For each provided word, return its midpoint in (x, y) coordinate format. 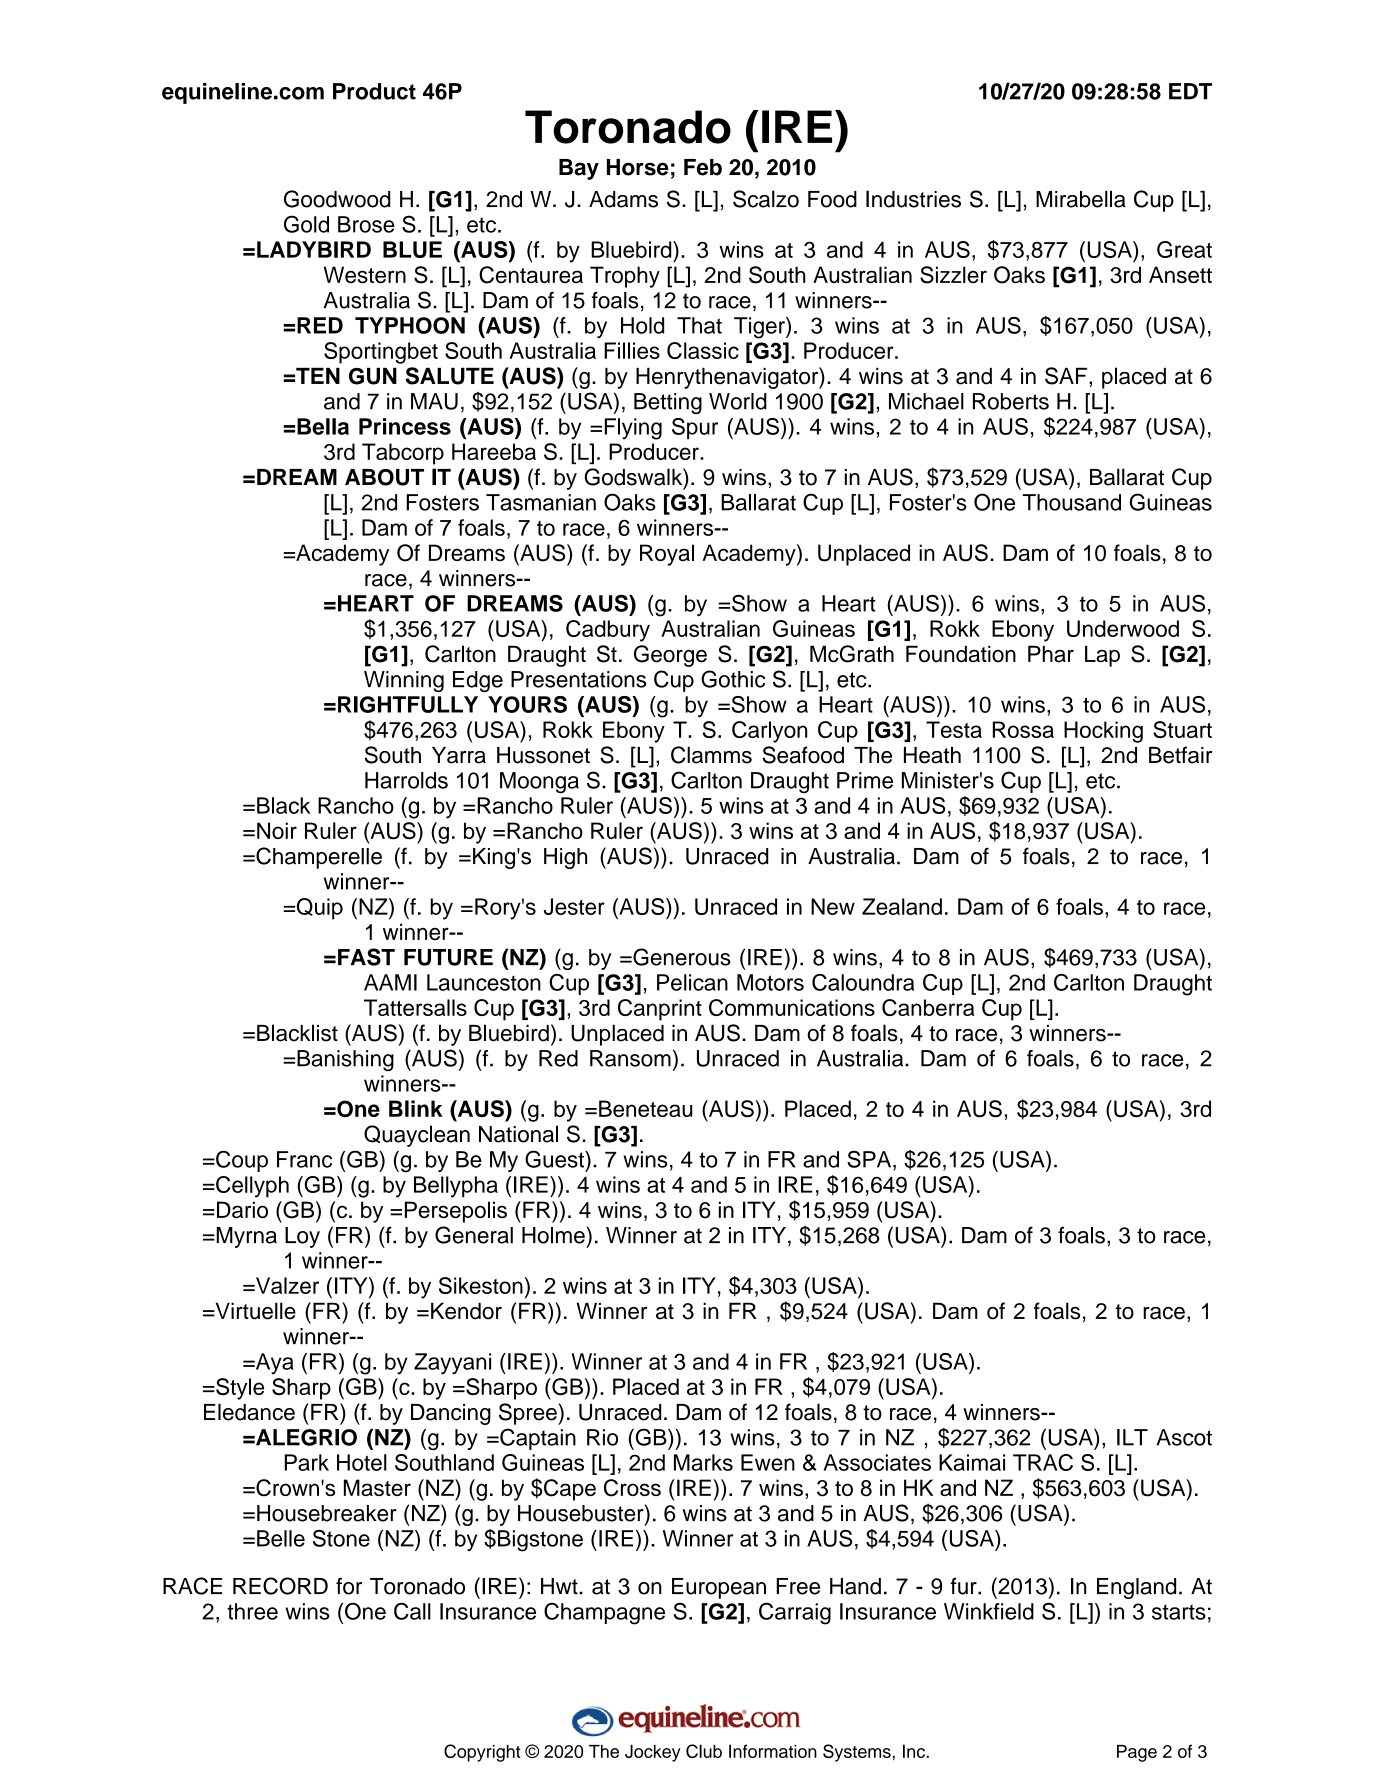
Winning (404, 681)
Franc (304, 1159)
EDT (1190, 91)
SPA (870, 1160)
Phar (1051, 654)
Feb (703, 167)
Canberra (928, 1007)
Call (412, 1611)
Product (374, 91)
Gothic (733, 679)
